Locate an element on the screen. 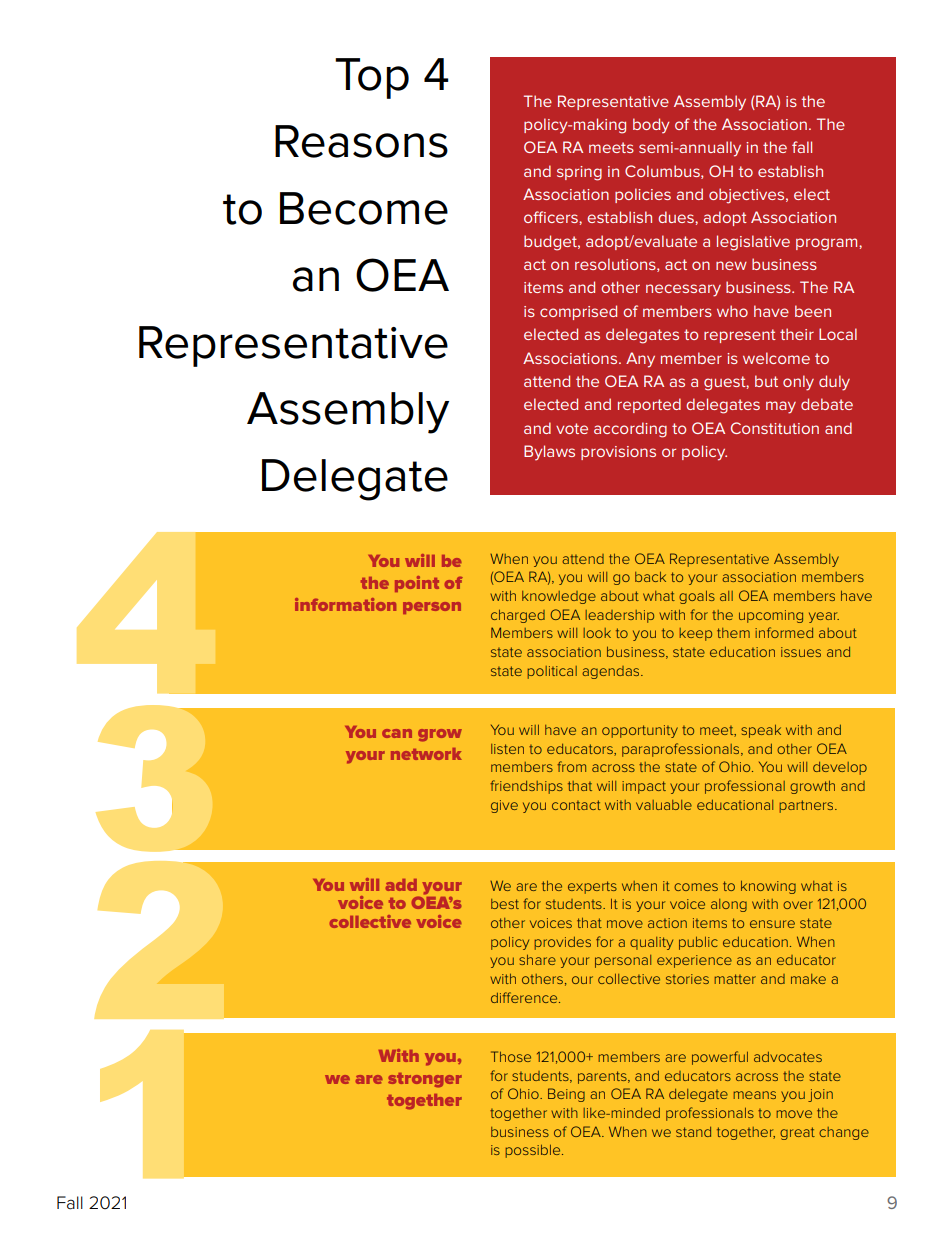 This screenshot has height=1233, width=952. Become is located at coordinates (364, 208).
